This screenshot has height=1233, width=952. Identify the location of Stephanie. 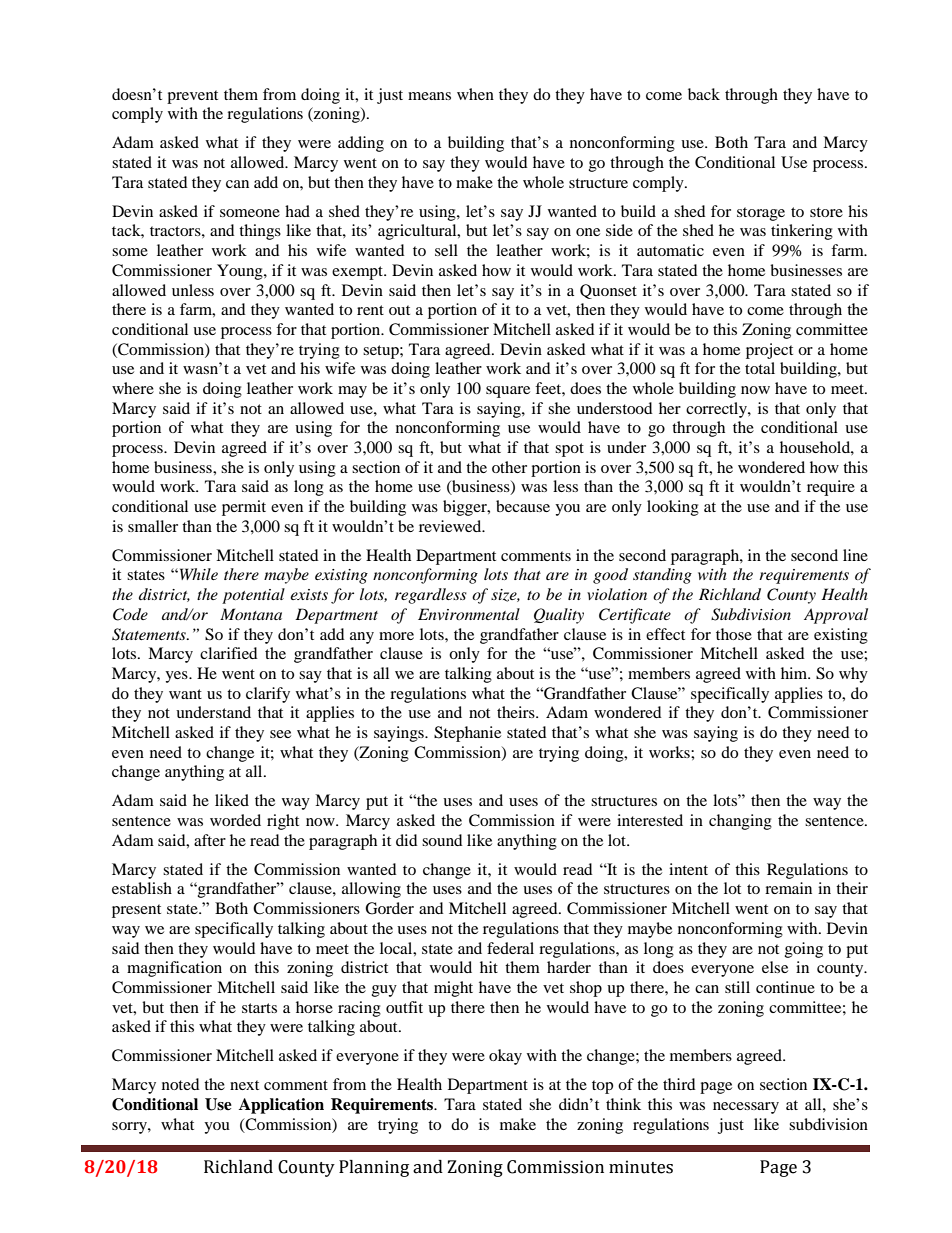
(467, 734).
